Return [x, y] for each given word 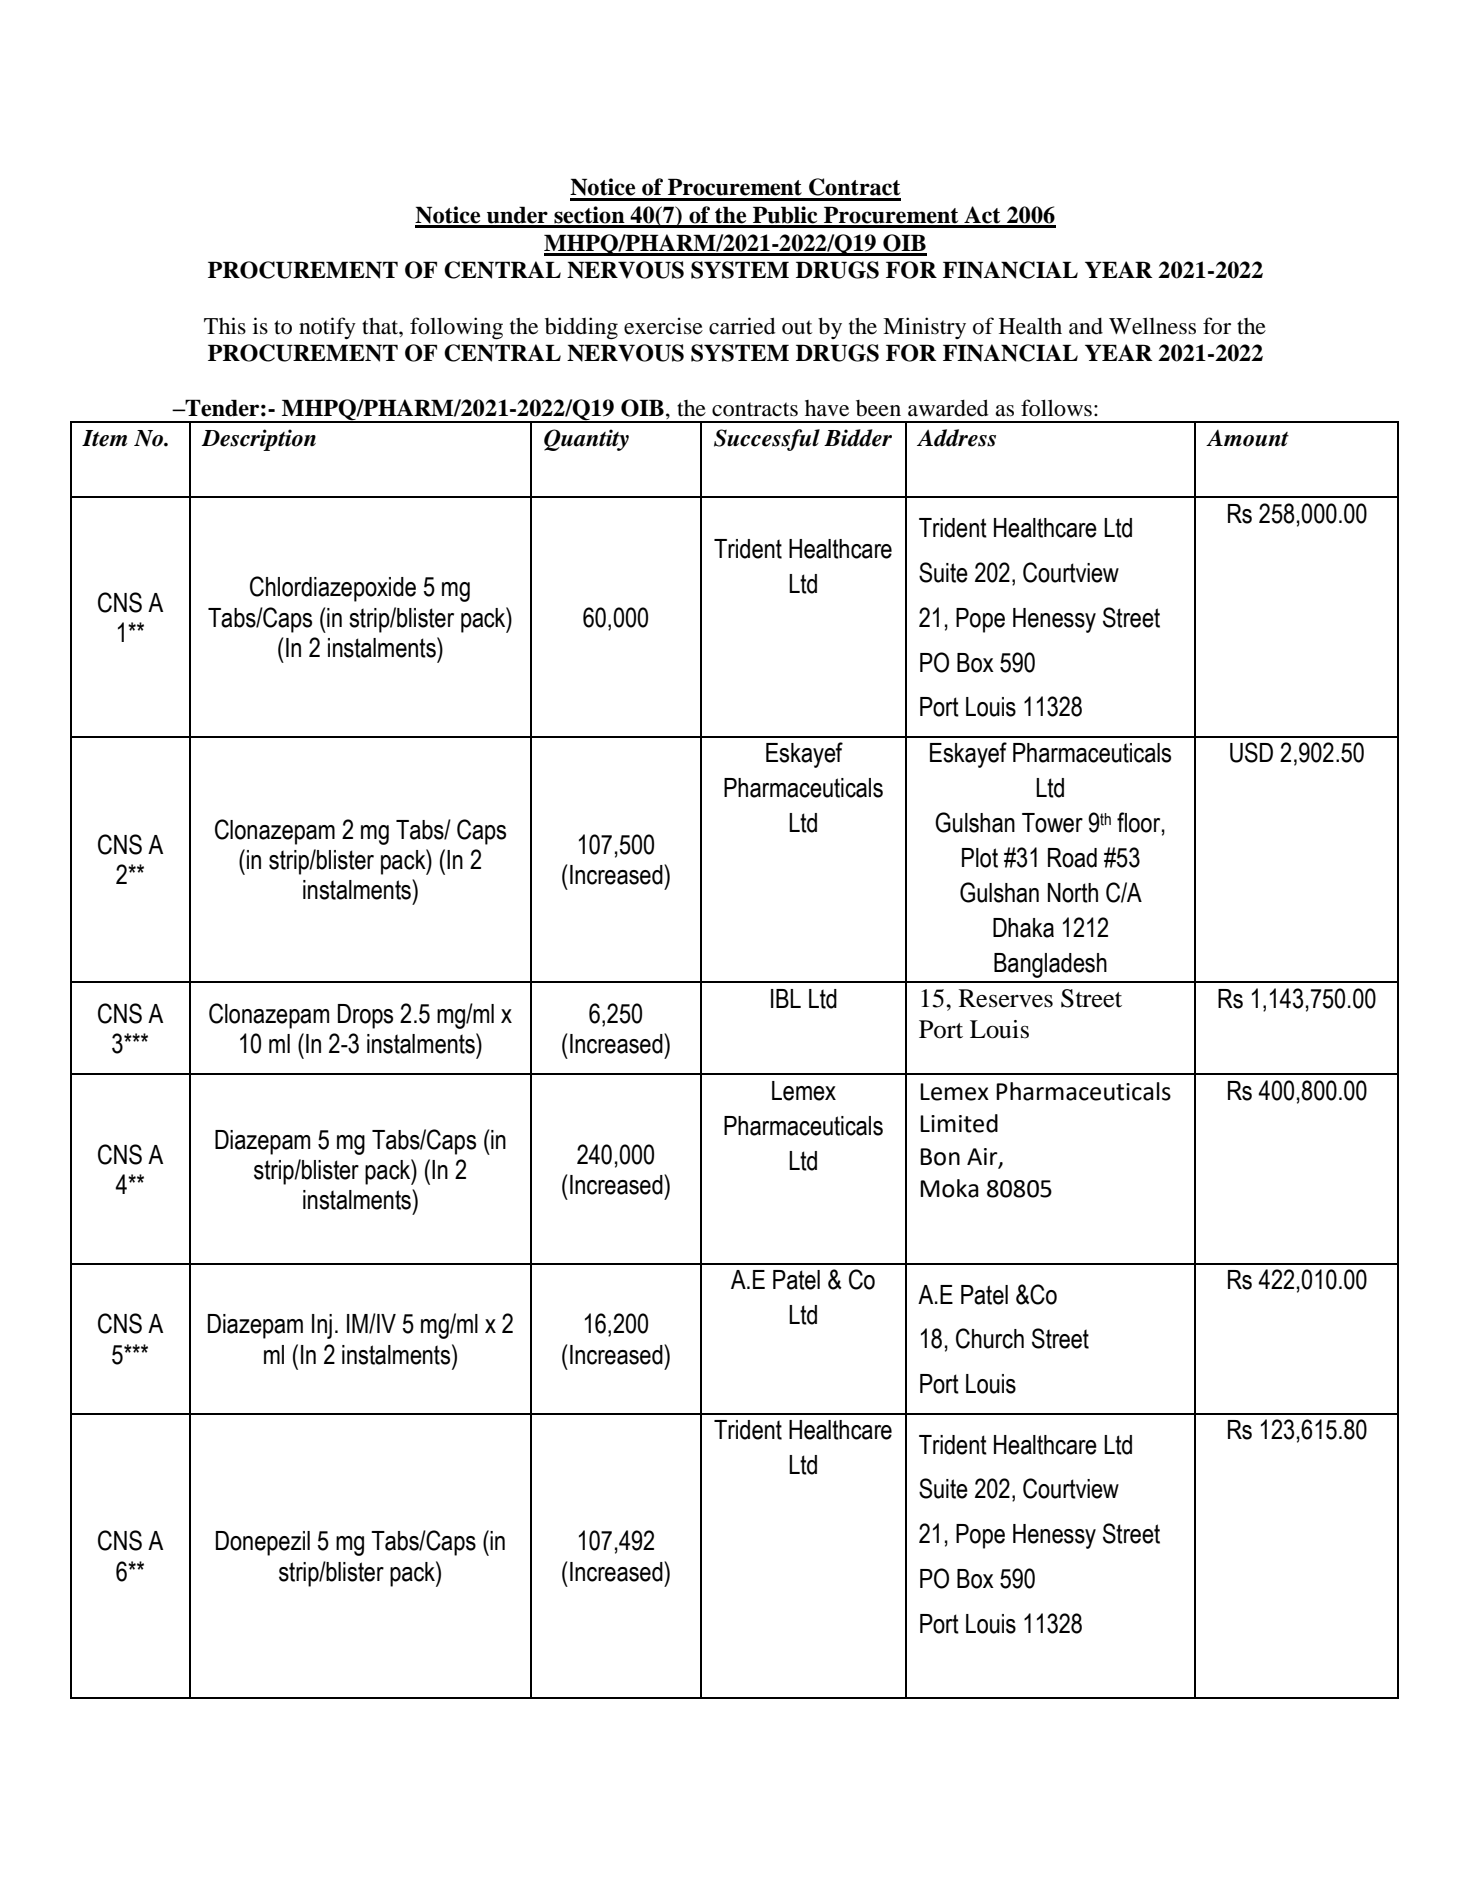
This [225, 325]
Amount [1247, 438]
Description [259, 440]
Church [990, 1338]
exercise [663, 326]
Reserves [1006, 998]
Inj [322, 1326]
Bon [940, 1157]
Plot [980, 858]
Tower [1052, 823]
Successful [767, 440]
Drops [365, 1016]
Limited [959, 1123]
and [1086, 326]
